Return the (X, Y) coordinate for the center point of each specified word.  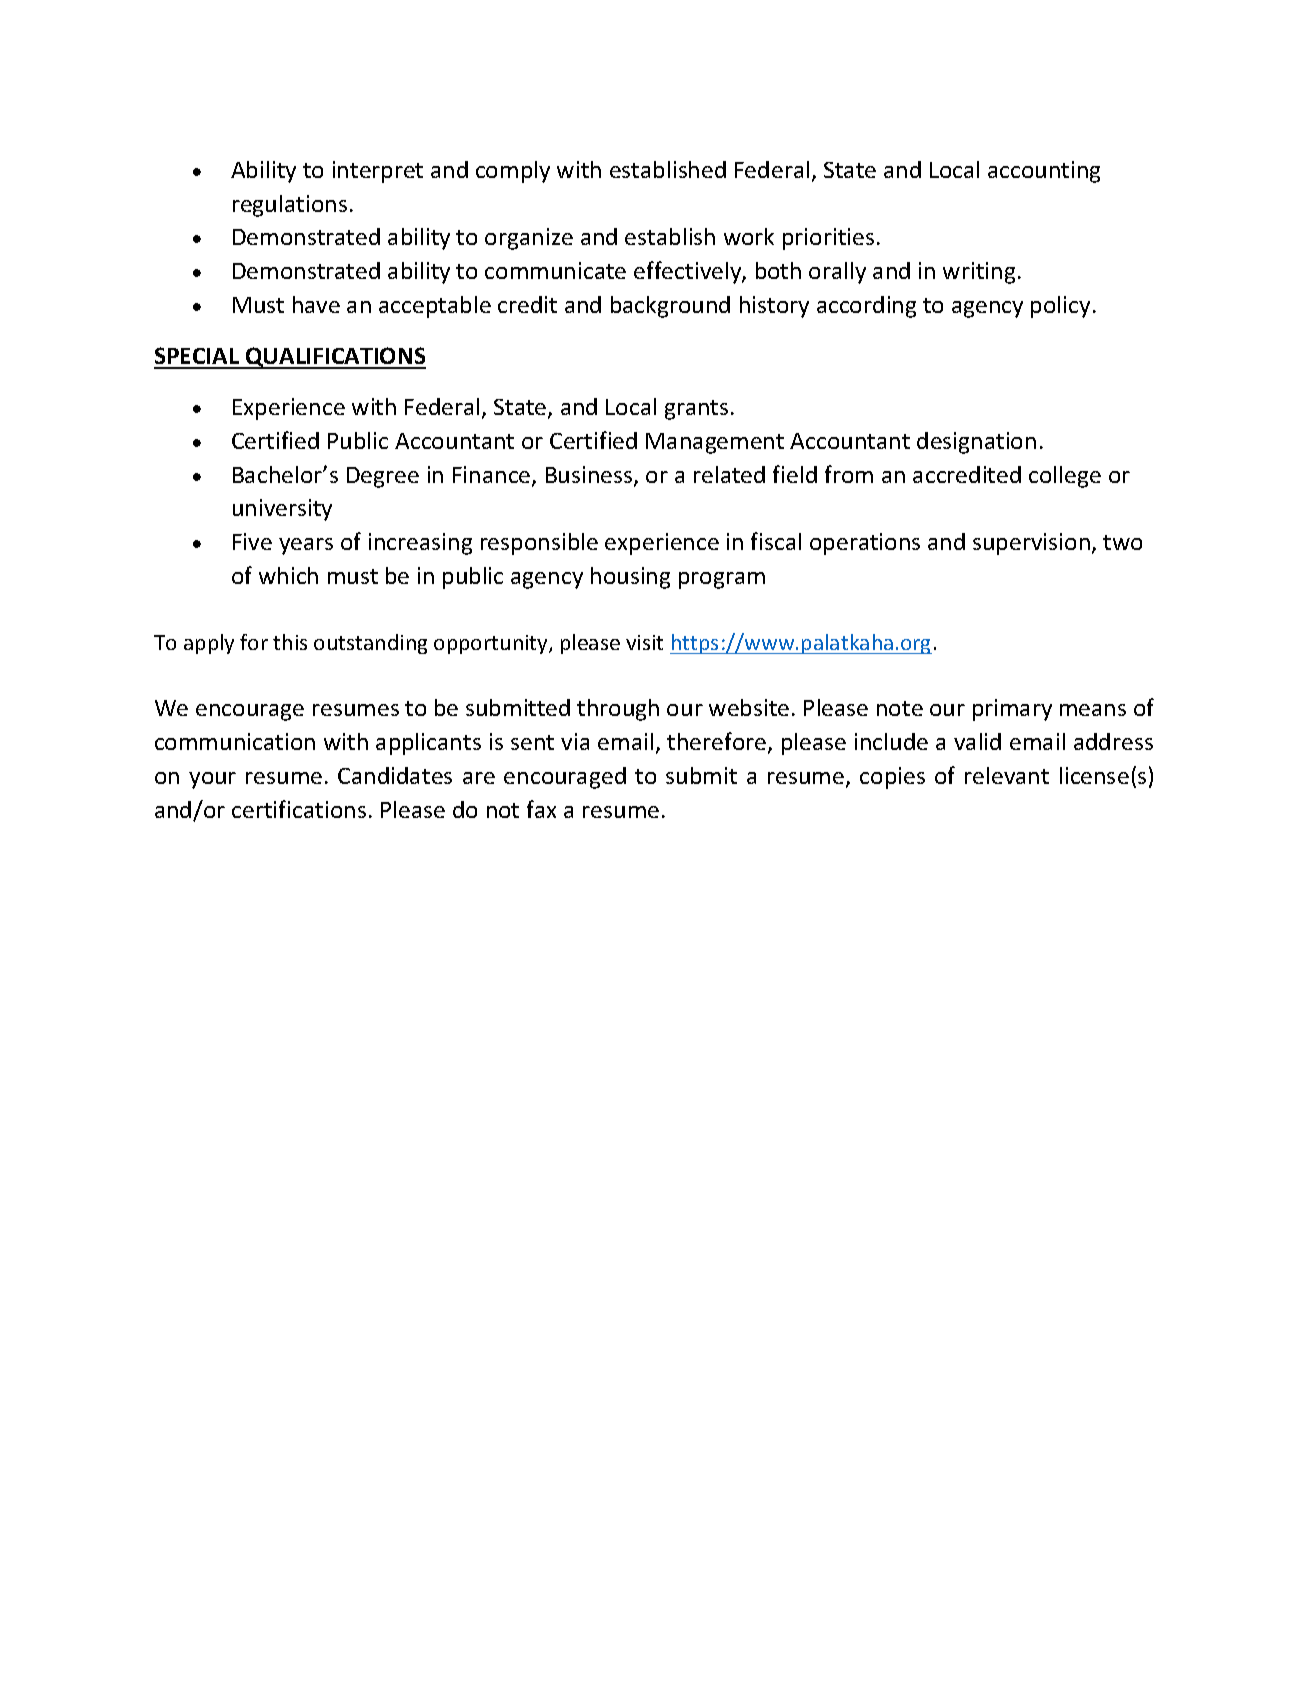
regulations (290, 206)
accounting (1044, 172)
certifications (299, 809)
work (749, 236)
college (1065, 477)
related (729, 474)
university (282, 510)
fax (541, 809)
